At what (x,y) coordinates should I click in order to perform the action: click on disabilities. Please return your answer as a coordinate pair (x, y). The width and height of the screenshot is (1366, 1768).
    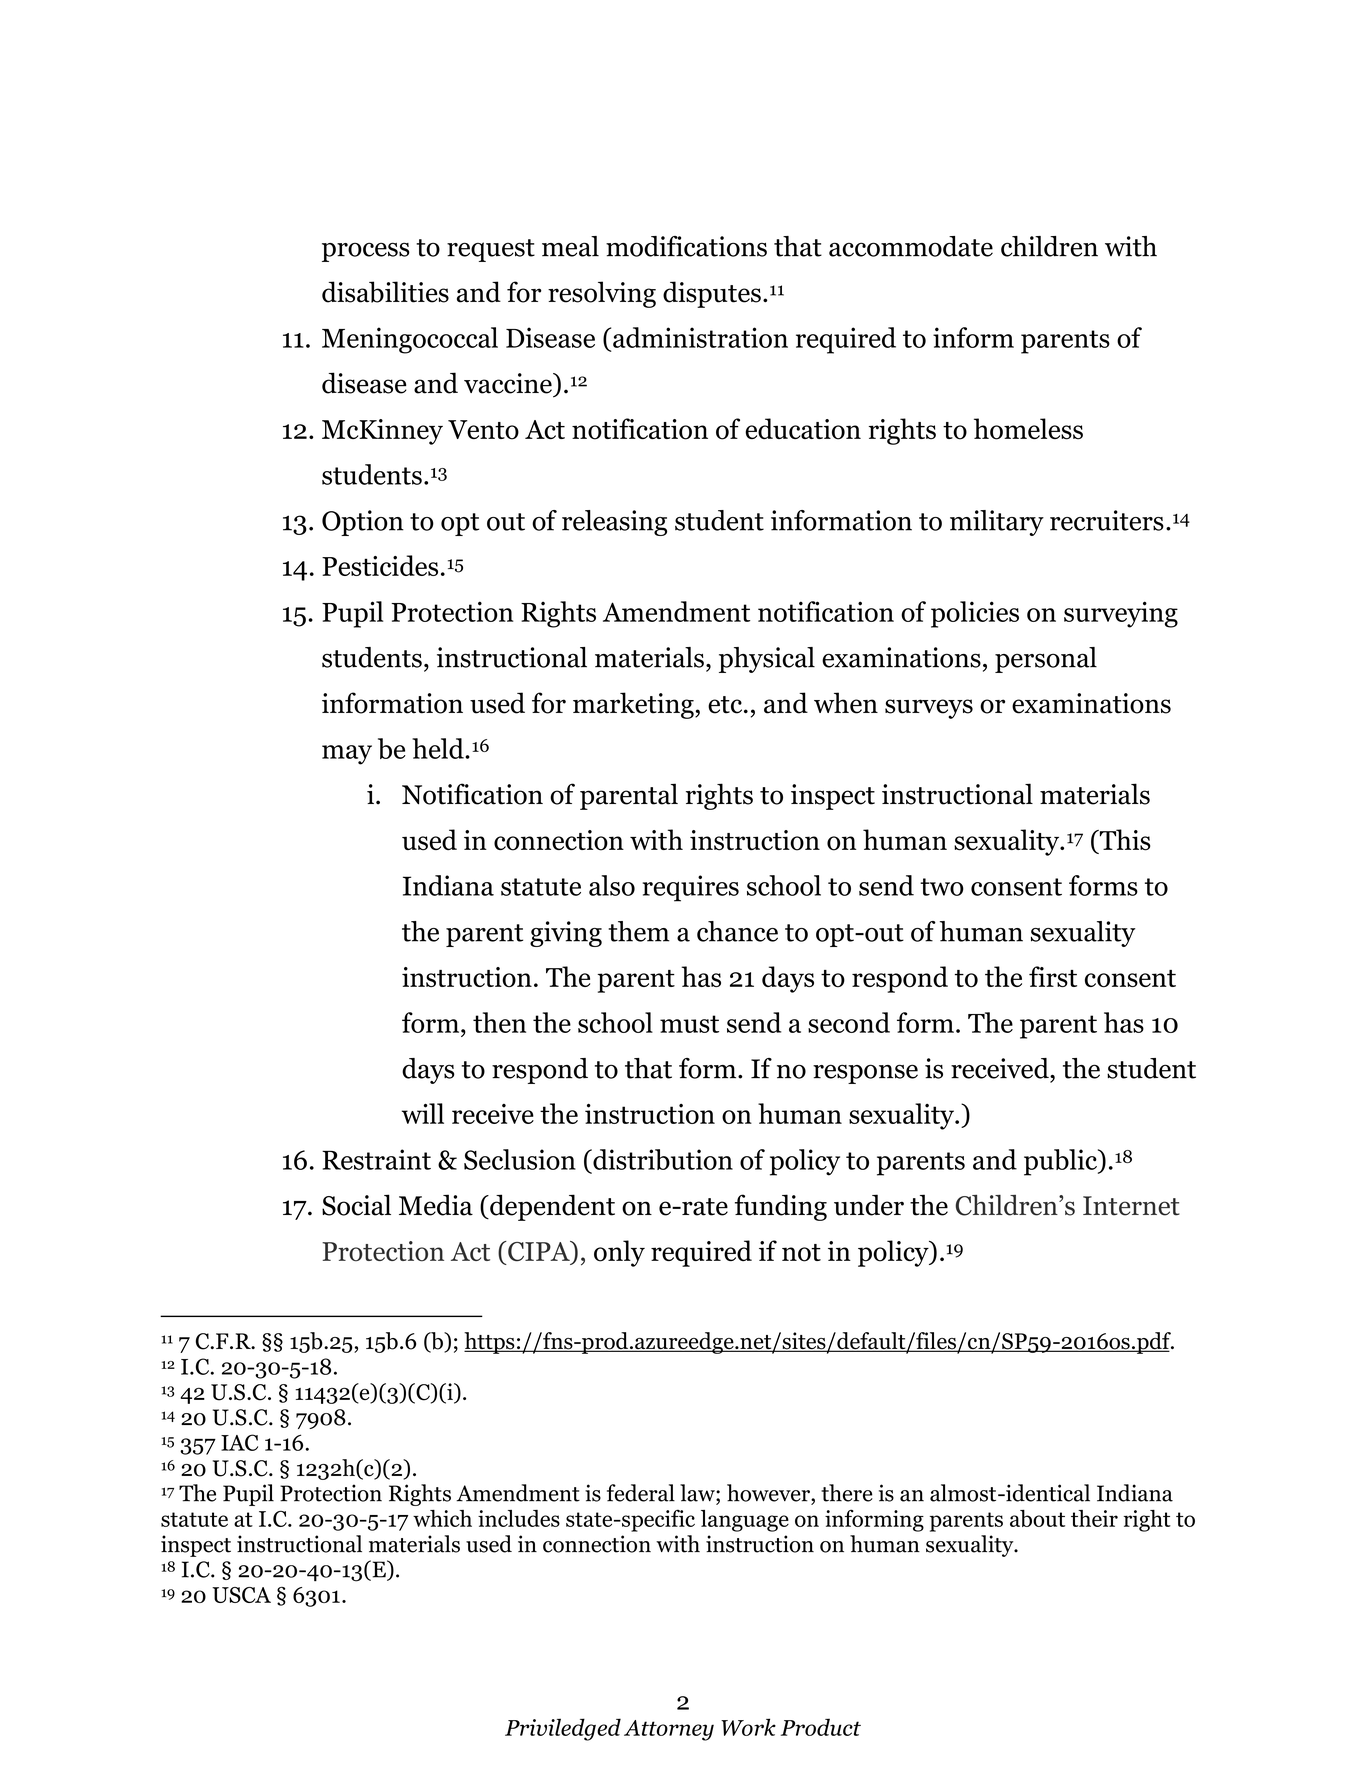
    Looking at the image, I should click on (385, 292).
